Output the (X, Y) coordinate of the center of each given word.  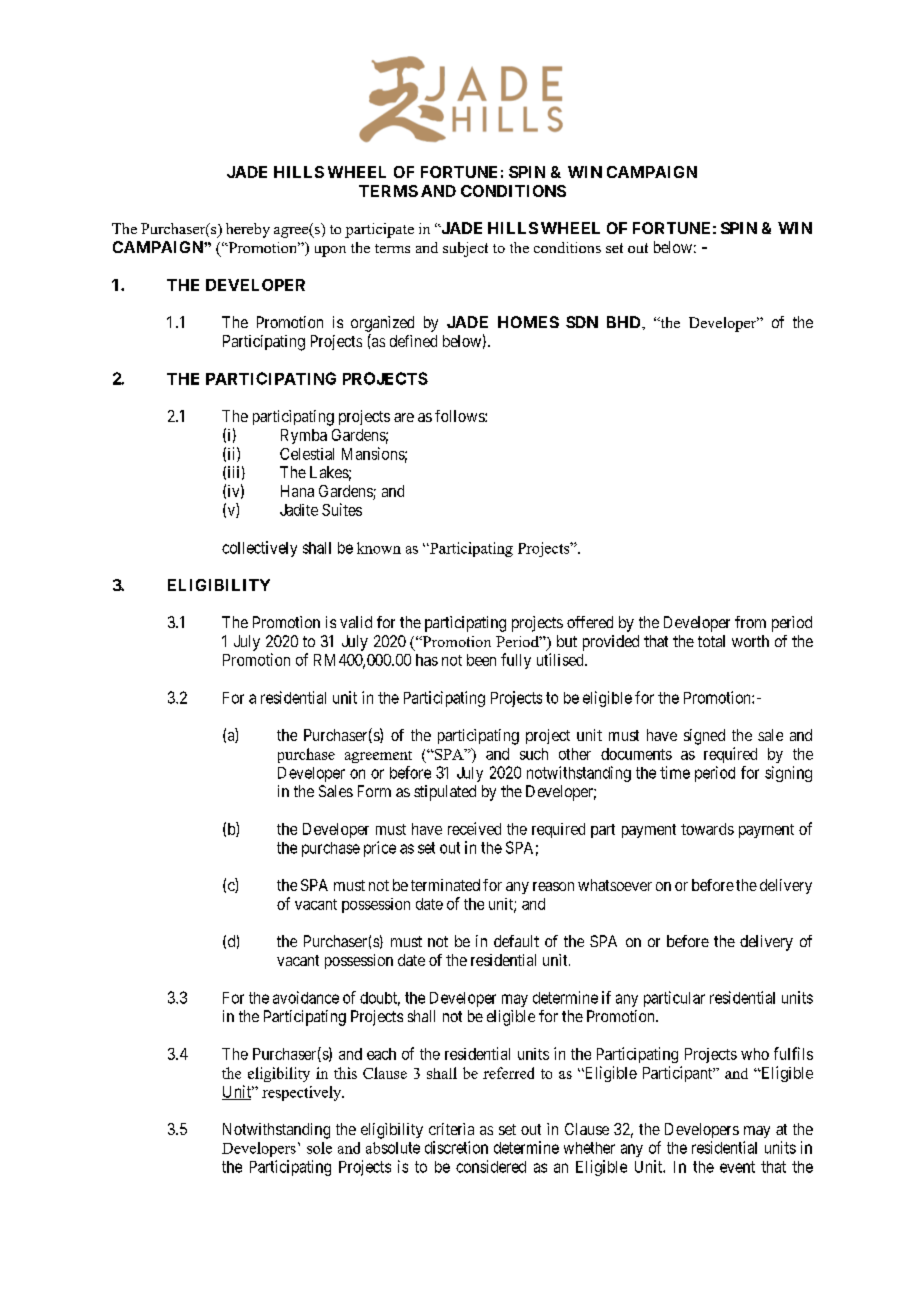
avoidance (306, 997)
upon (330, 251)
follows (460, 416)
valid (356, 622)
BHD (625, 322)
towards (707, 829)
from (750, 622)
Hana (297, 491)
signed (704, 737)
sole (319, 1148)
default (516, 941)
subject (465, 249)
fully (516, 661)
